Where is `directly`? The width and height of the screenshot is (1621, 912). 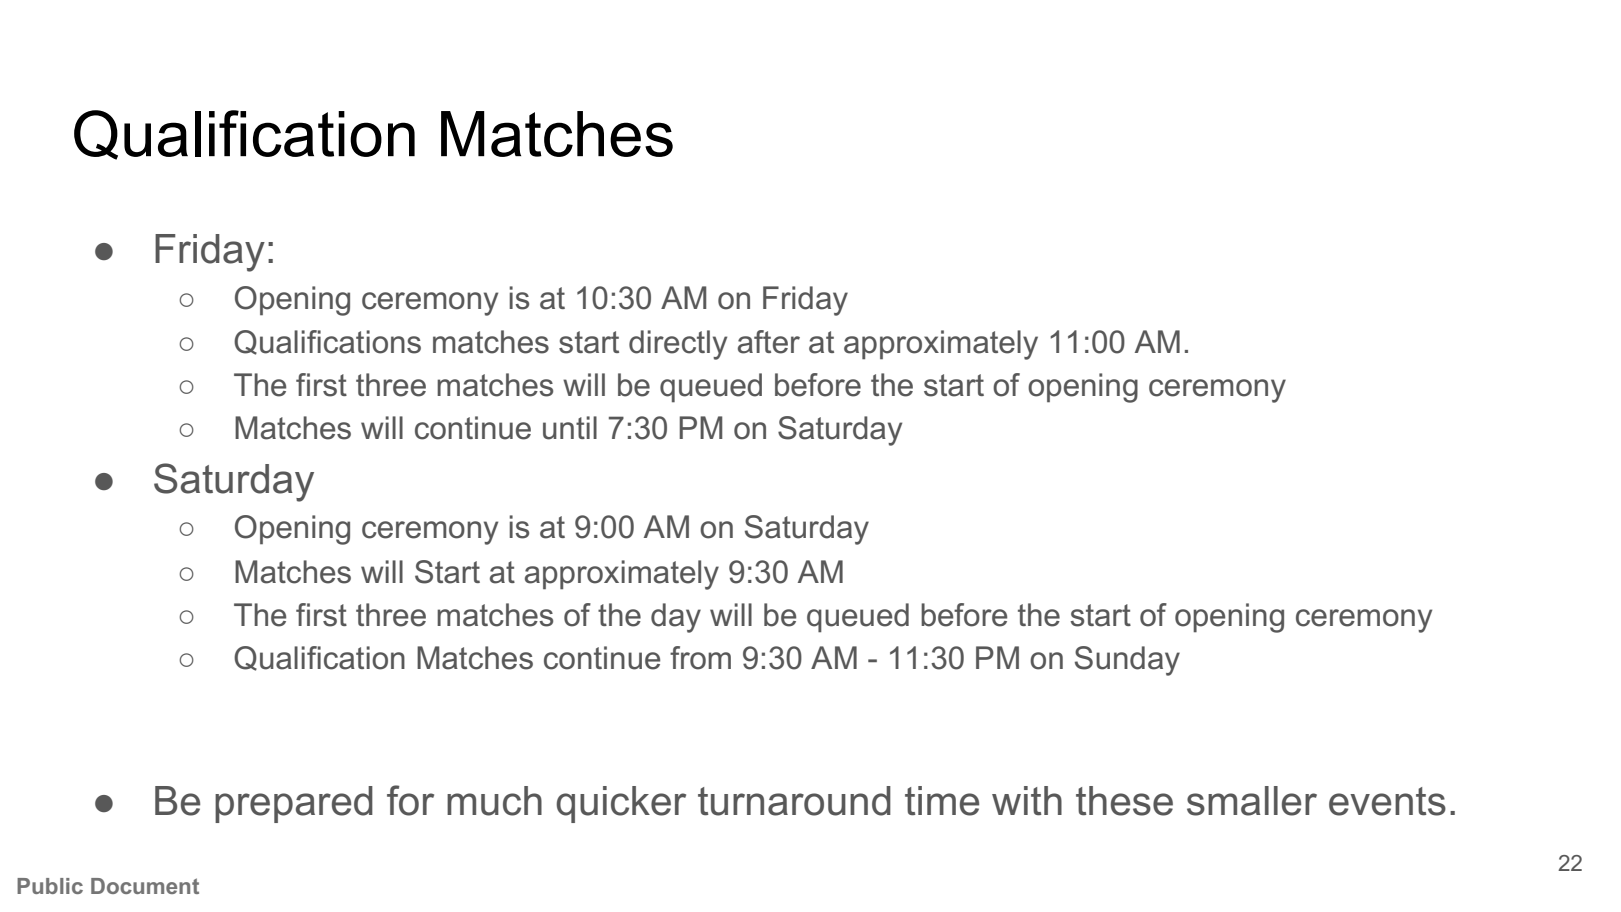
directly is located at coordinates (678, 345).
